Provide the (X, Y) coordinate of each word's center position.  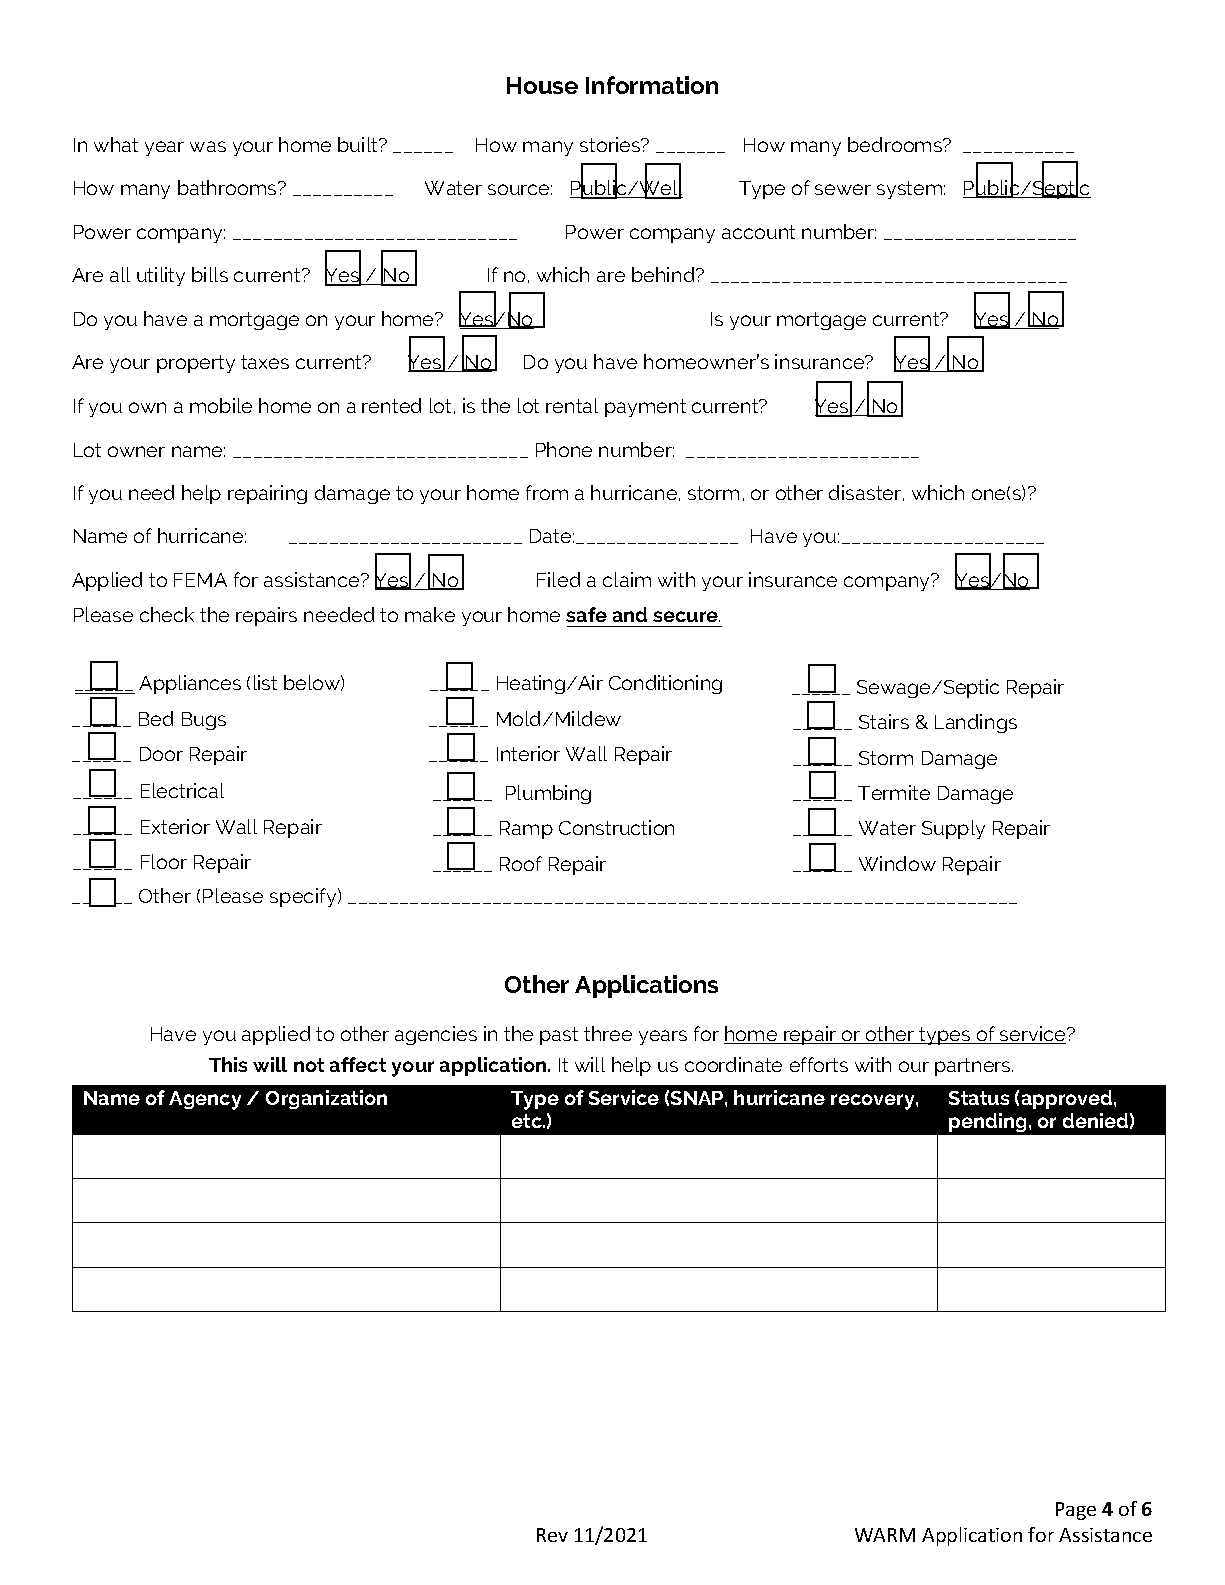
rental (572, 405)
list (265, 682)
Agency (205, 1100)
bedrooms (896, 144)
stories (611, 144)
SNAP (698, 1098)
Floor (164, 861)
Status (979, 1098)
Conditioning (665, 684)
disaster (866, 493)
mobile (221, 405)
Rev (552, 1535)
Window (897, 863)
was (208, 146)
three (608, 1033)
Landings (976, 723)
